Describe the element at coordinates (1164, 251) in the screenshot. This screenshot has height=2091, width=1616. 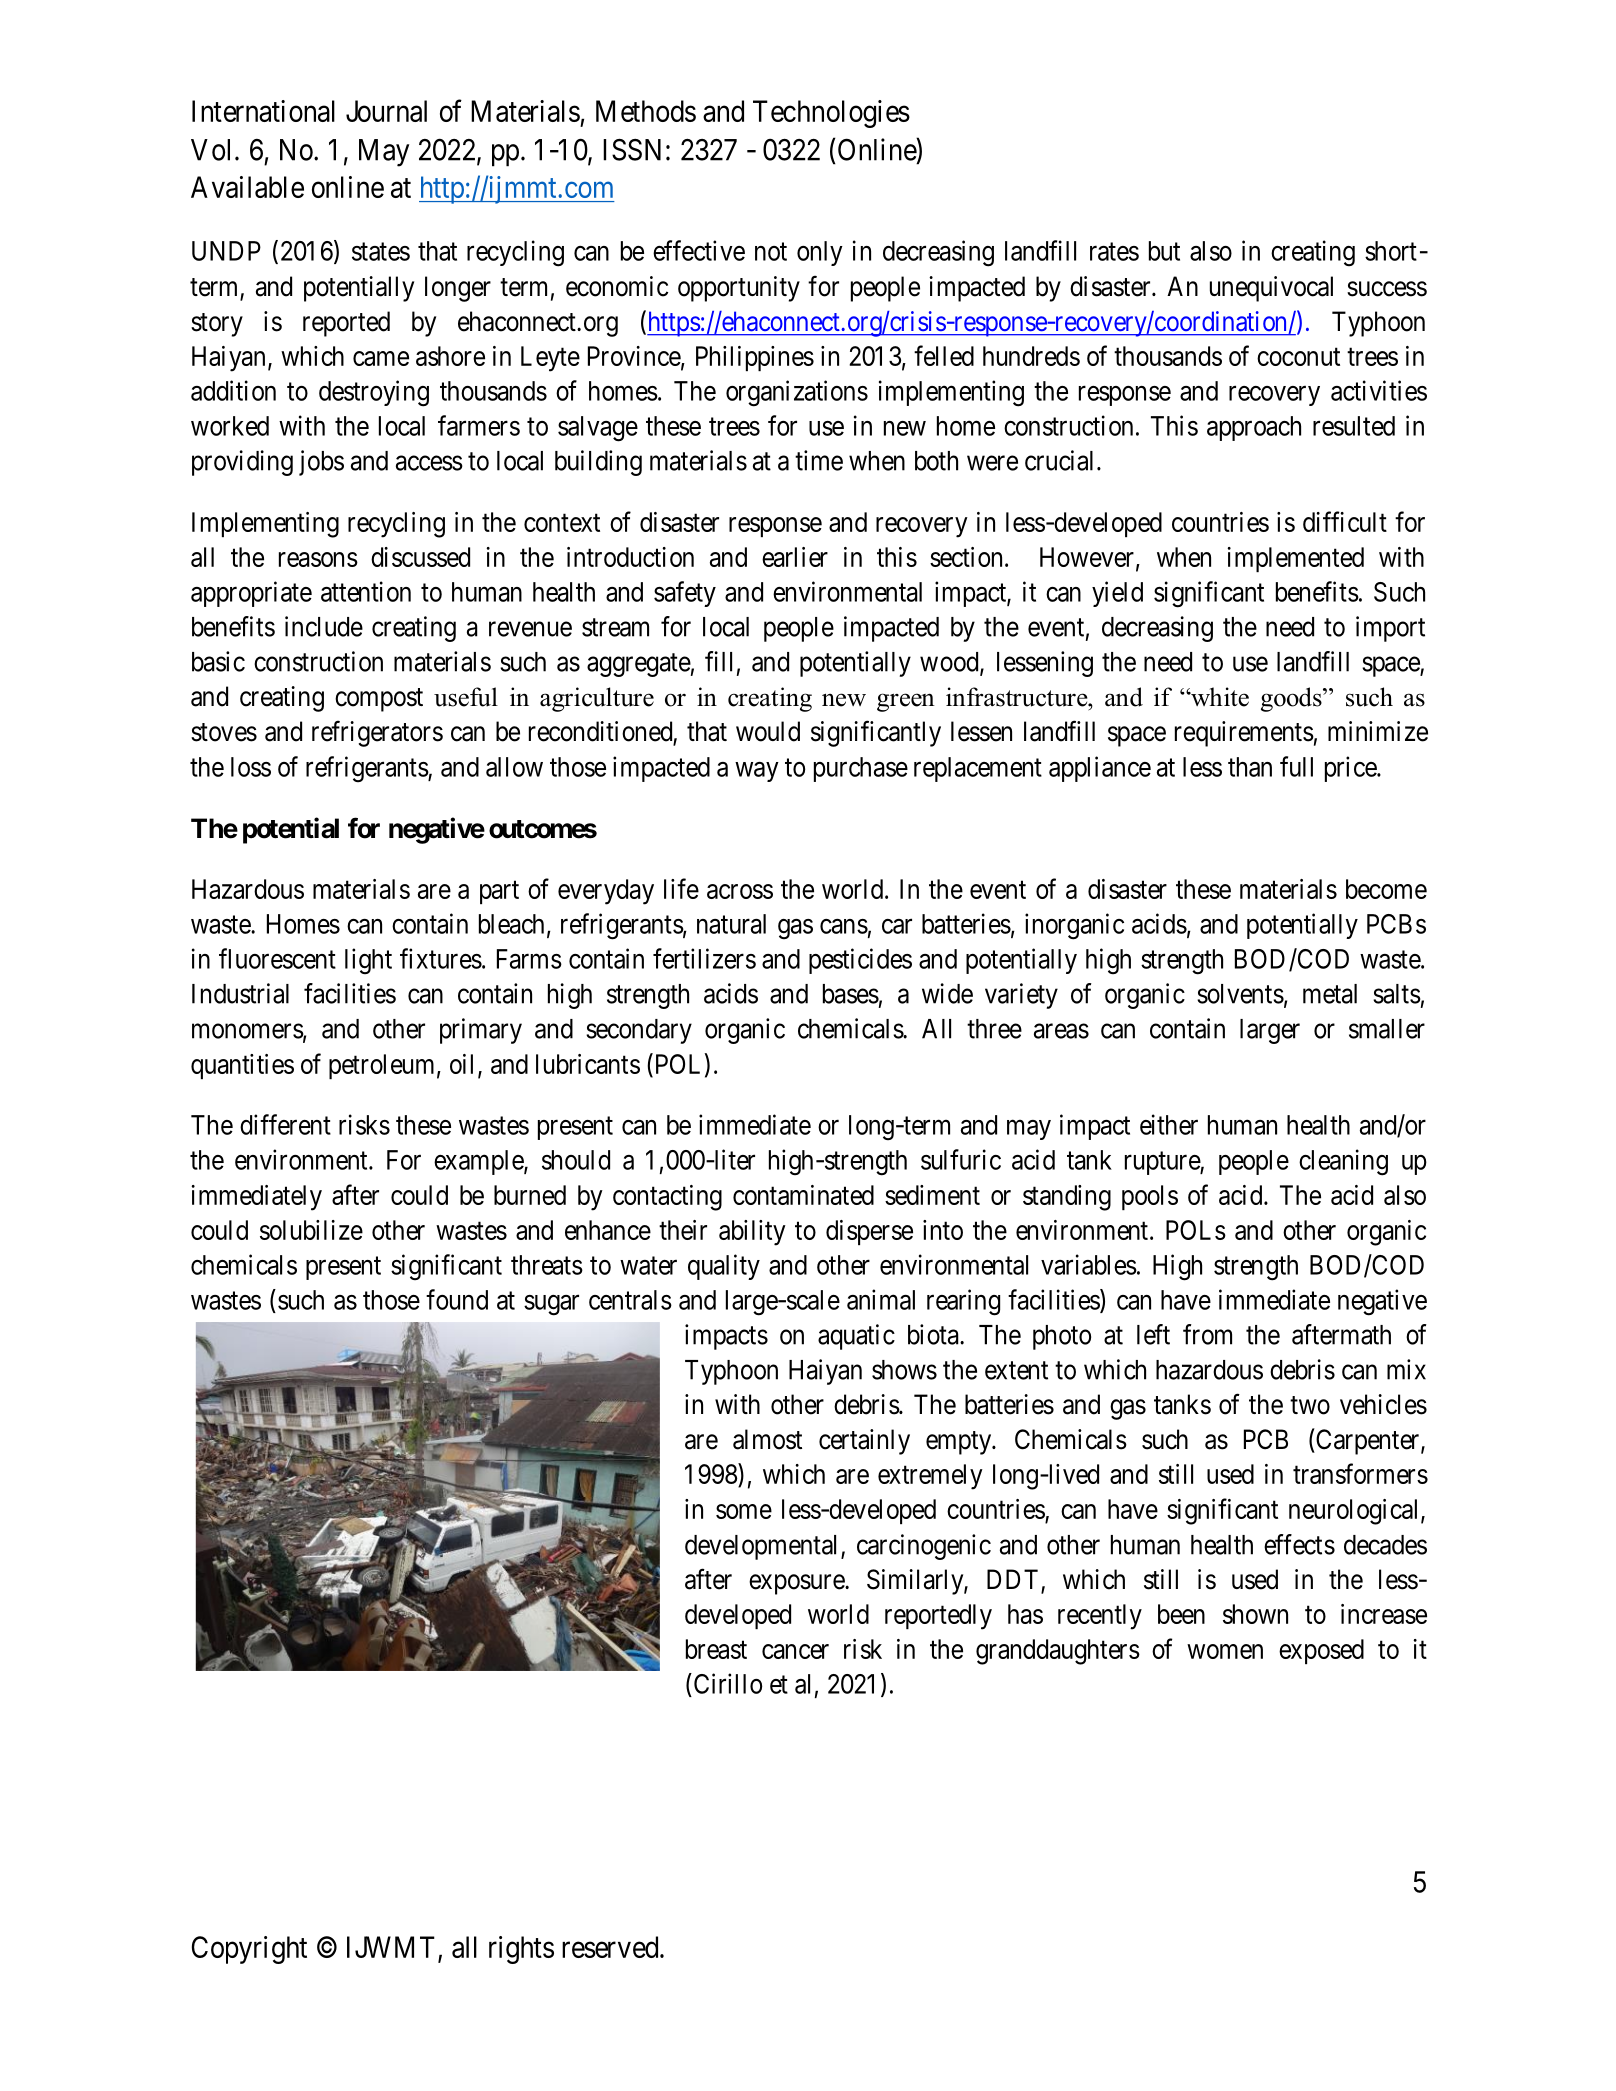
I see `but` at that location.
